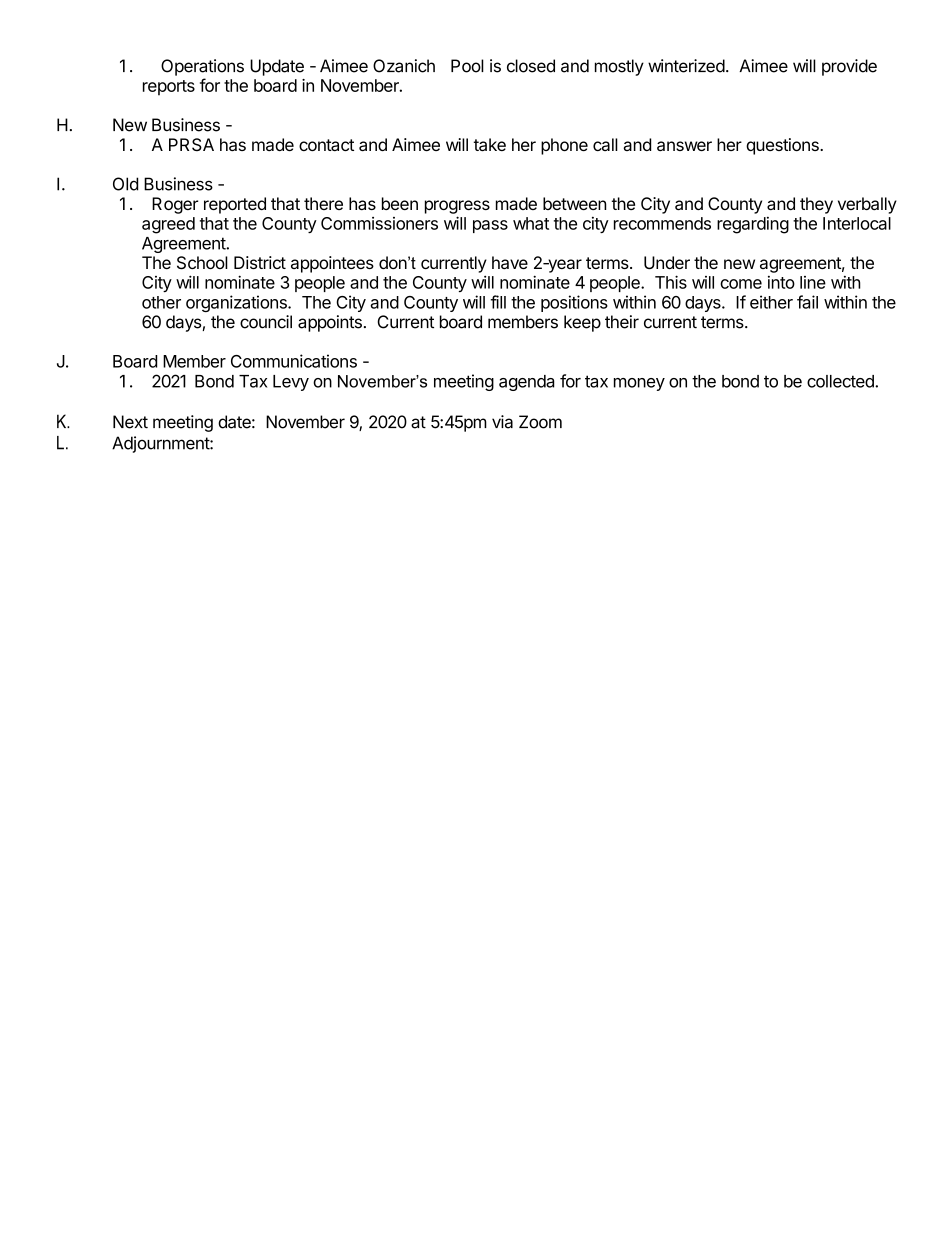 This screenshot has width=952, height=1233. What do you see at coordinates (202, 263) in the screenshot?
I see `School` at bounding box center [202, 263].
